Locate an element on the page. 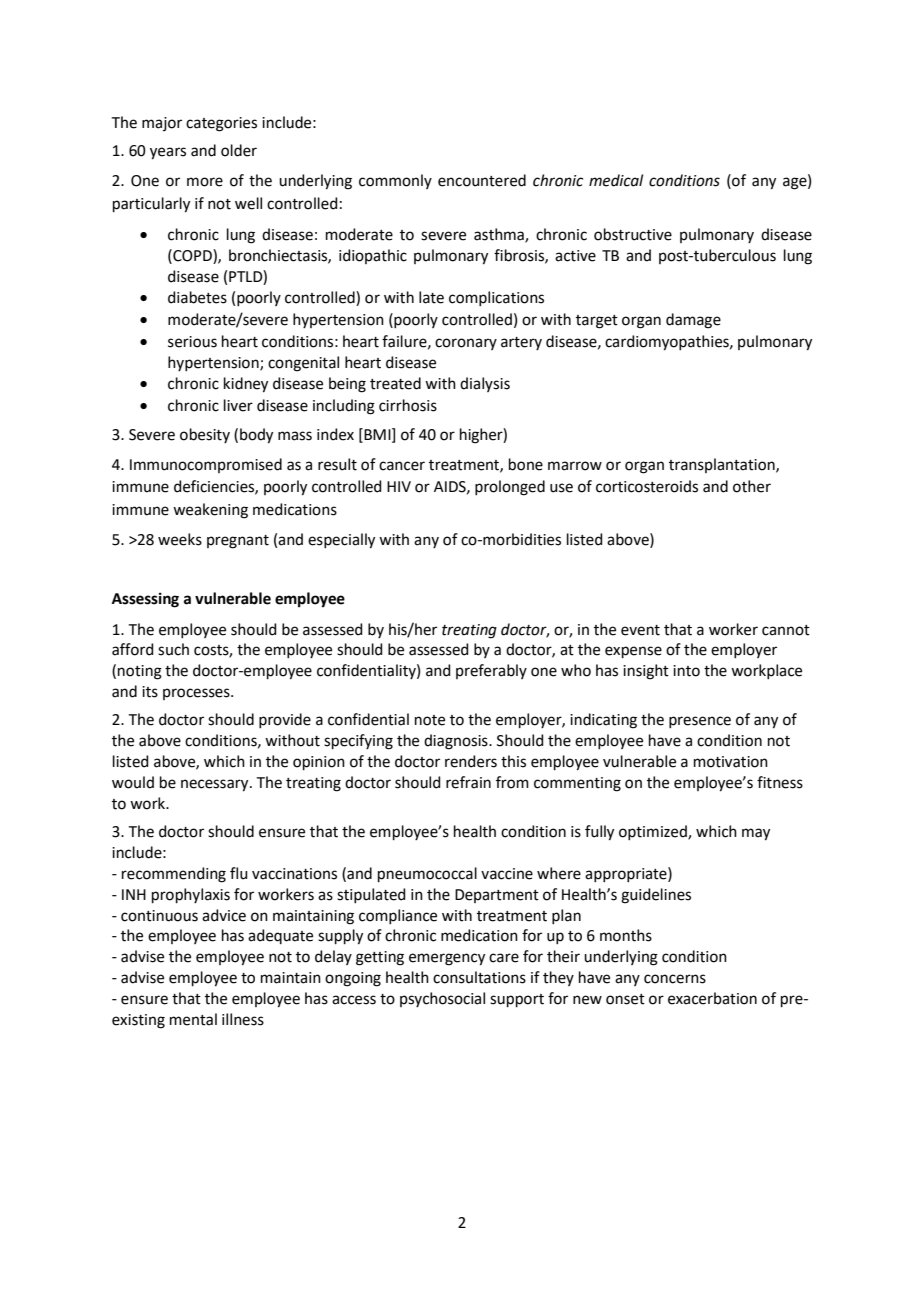  illness is located at coordinates (243, 1019).
